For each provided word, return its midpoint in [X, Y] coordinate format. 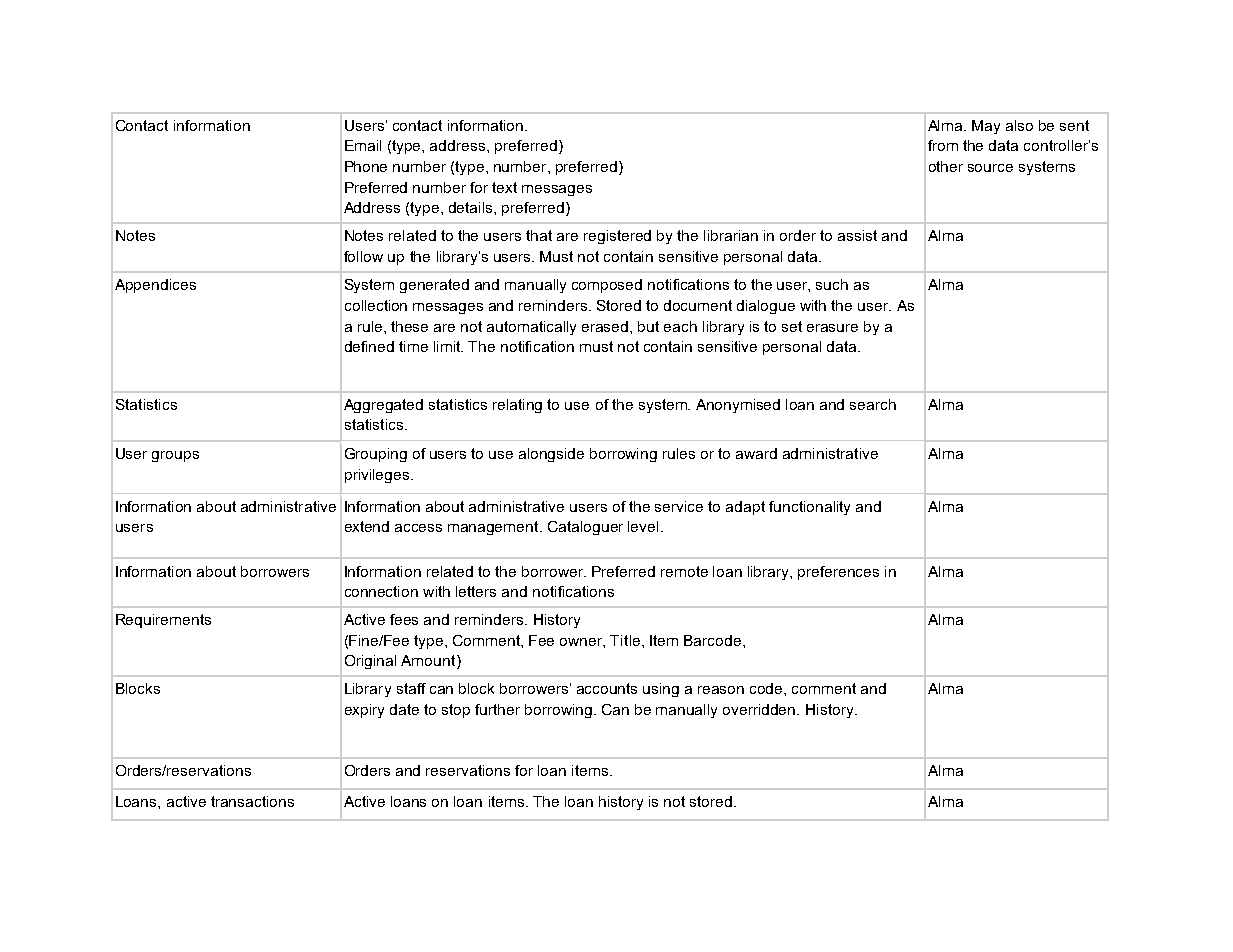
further [497, 709]
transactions [252, 801]
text [504, 187]
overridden [760, 709]
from [943, 145]
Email [363, 145]
